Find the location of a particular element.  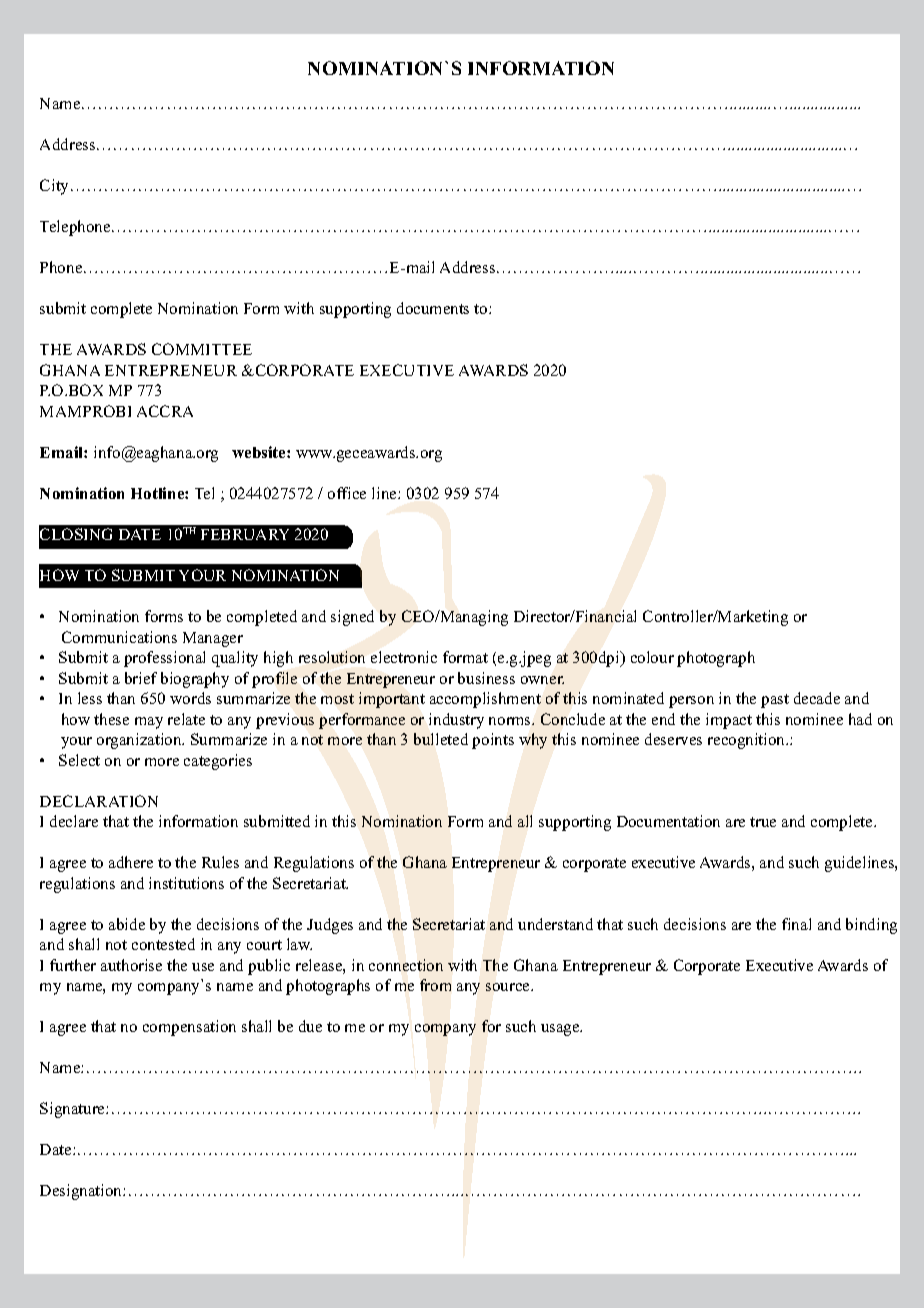

documents is located at coordinates (433, 308).
